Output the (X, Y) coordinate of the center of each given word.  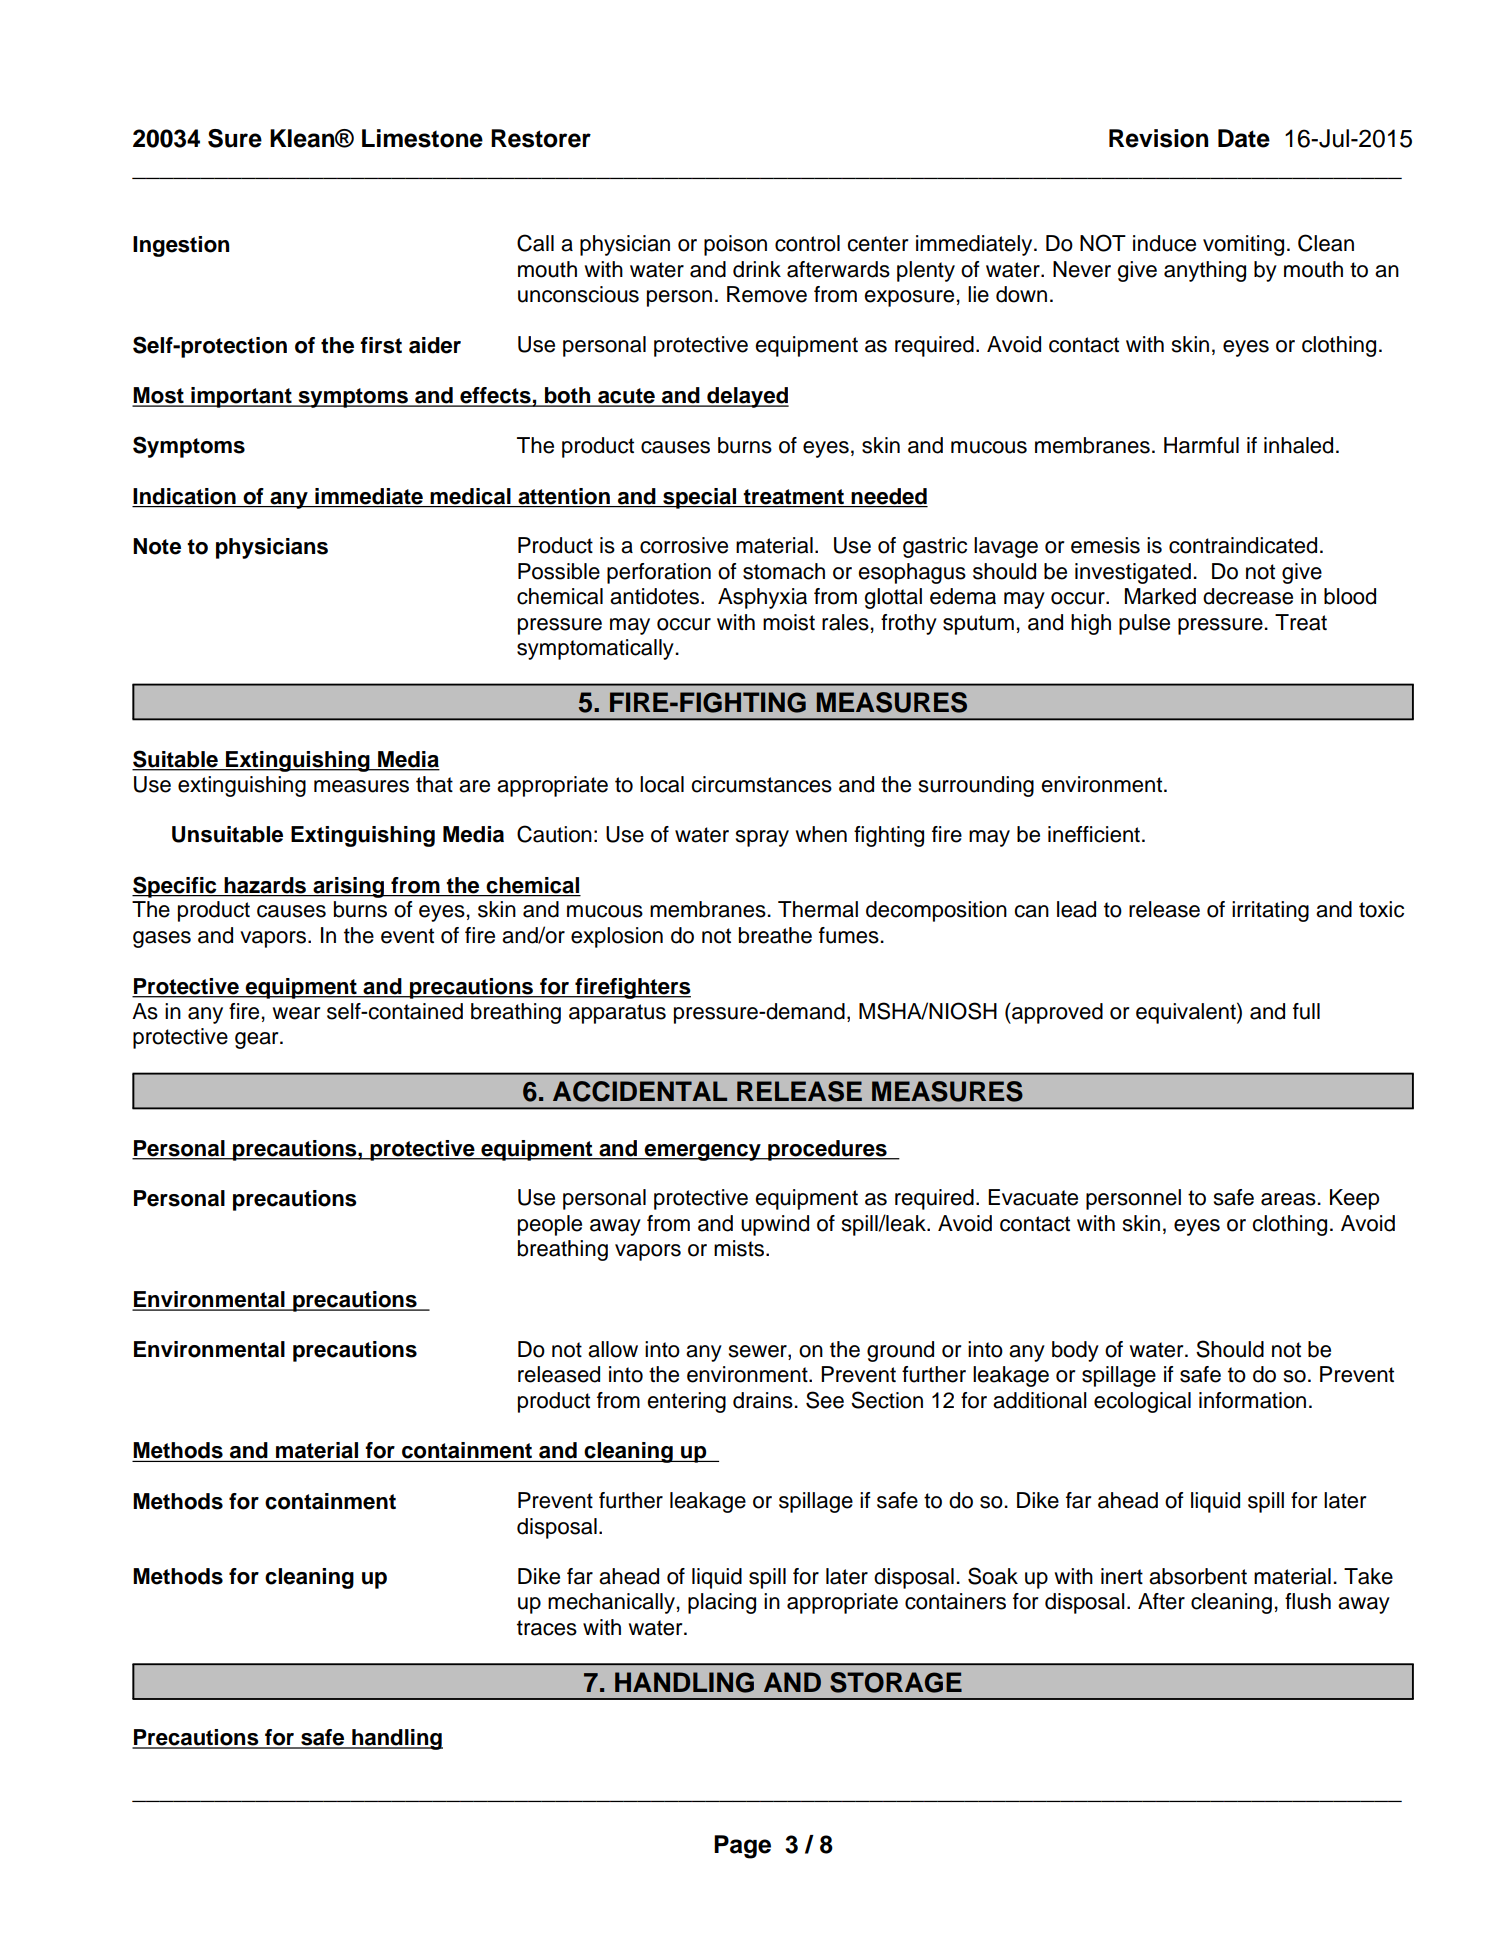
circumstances (761, 784)
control (807, 243)
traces (547, 1628)
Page (742, 1847)
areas (1289, 1199)
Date (1244, 138)
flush (1308, 1601)
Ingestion (181, 246)
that (434, 784)
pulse (1144, 624)
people (550, 1225)
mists (740, 1248)
